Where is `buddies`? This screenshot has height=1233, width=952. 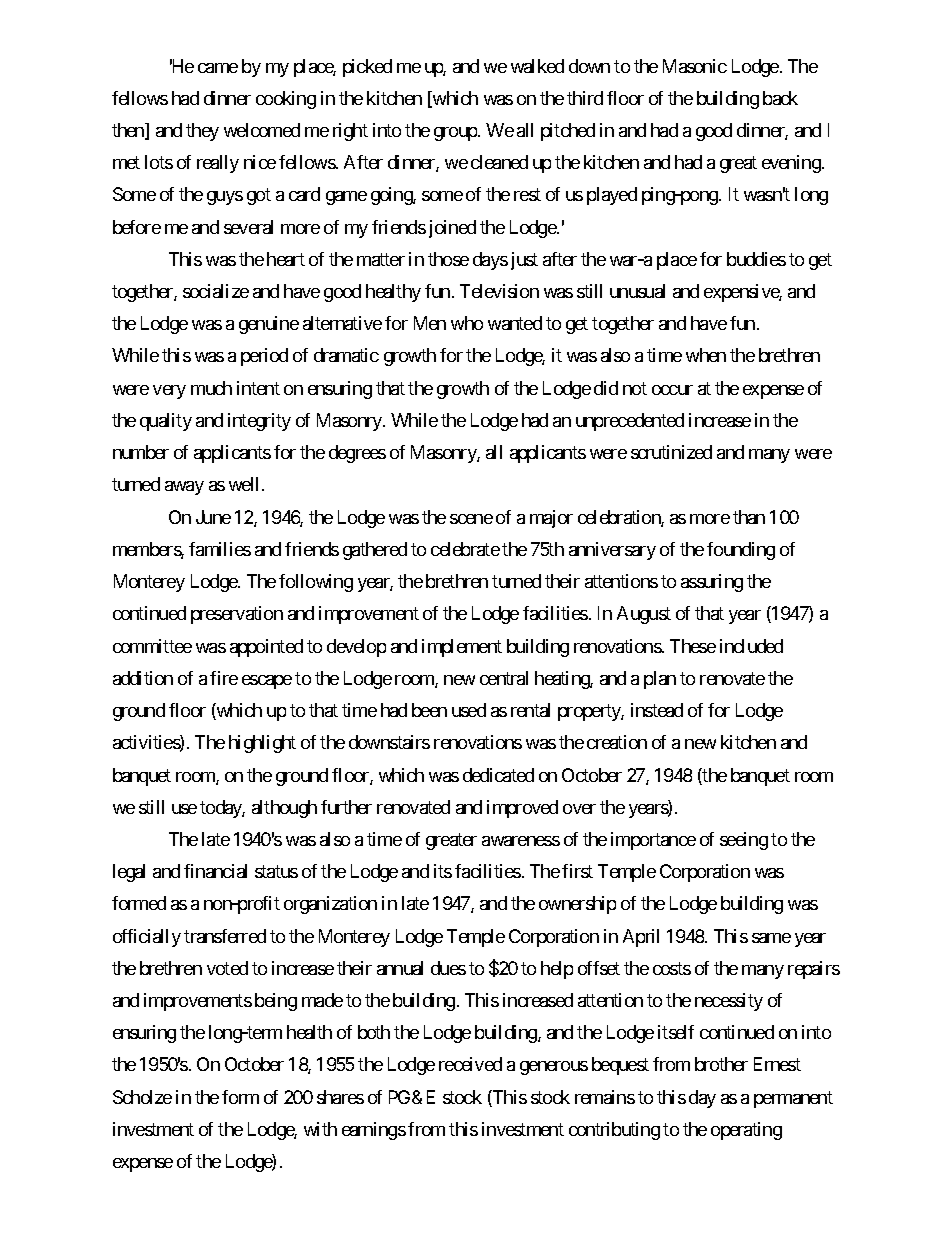 buddies is located at coordinates (756, 259).
